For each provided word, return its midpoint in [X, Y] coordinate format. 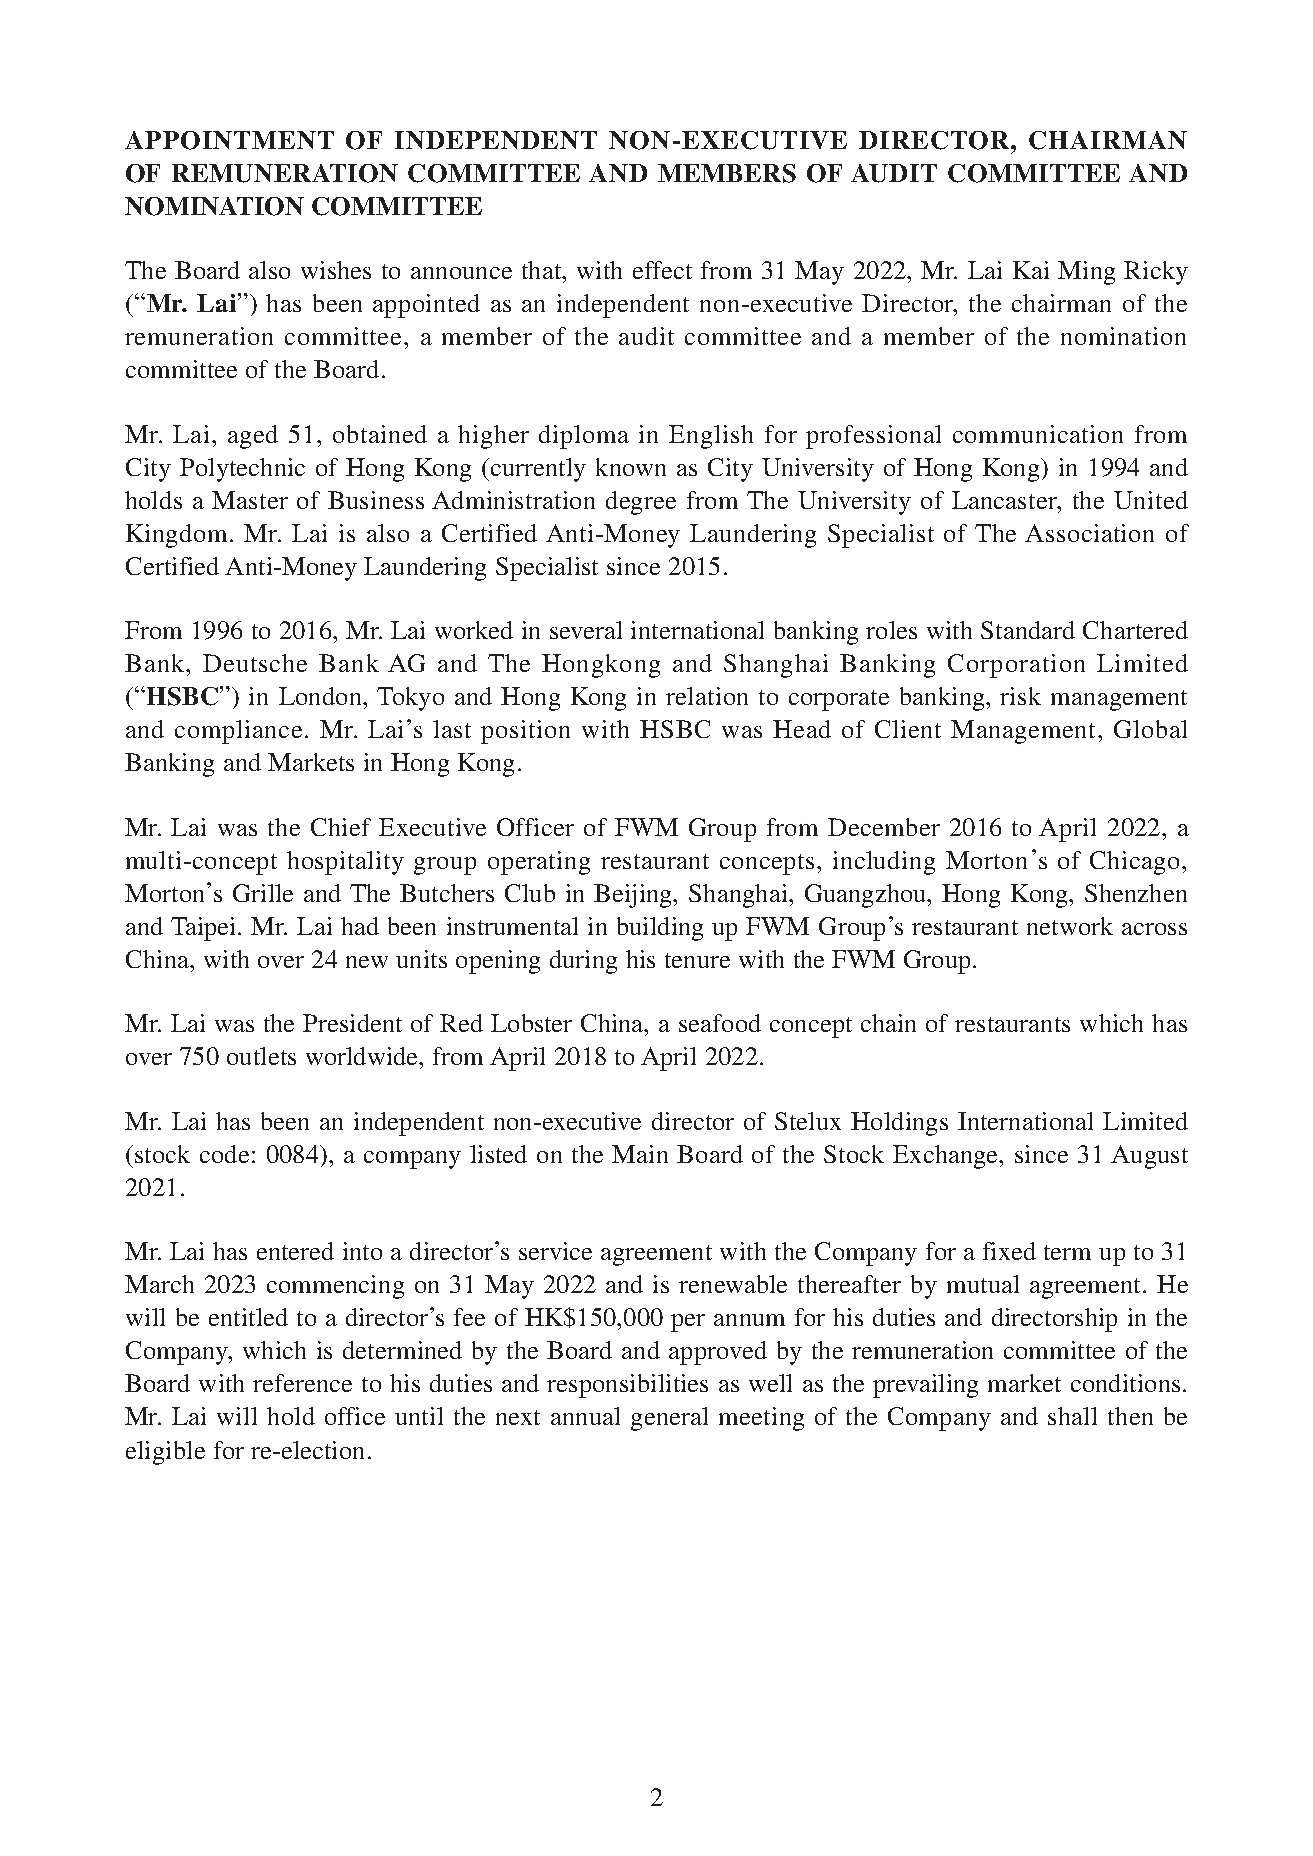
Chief [341, 827]
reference [302, 1383]
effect [662, 270]
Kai [1031, 270]
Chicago [1134, 863]
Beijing [634, 896]
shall [1072, 1416]
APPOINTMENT [229, 140]
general [669, 1419]
